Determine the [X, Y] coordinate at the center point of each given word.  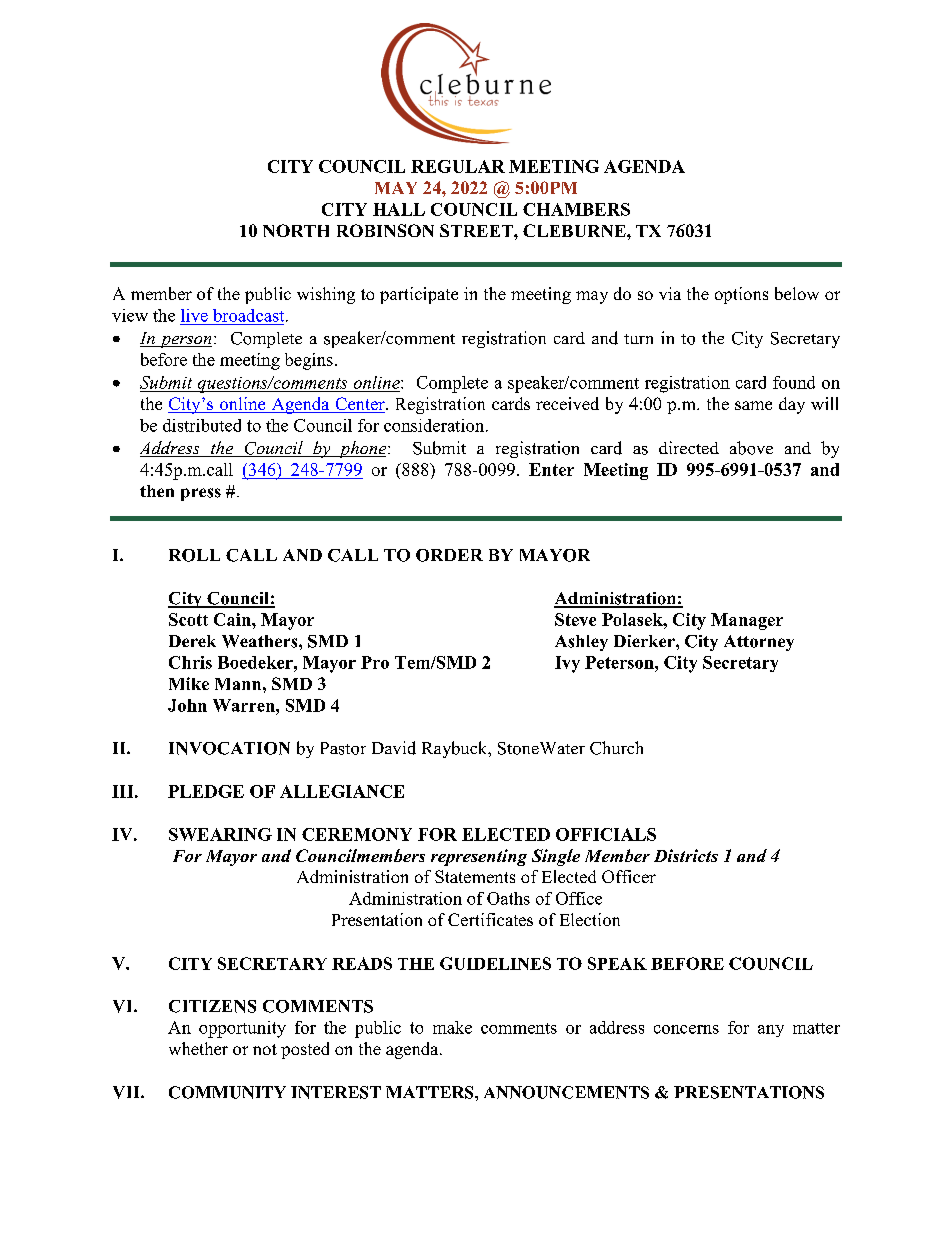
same [753, 405]
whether [198, 1048]
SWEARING [220, 834]
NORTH [296, 230]
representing [479, 857]
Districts [686, 855]
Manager [747, 621]
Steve [575, 619]
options [741, 295]
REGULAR [458, 166]
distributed [202, 425]
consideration [435, 425]
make [452, 1027]
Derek [192, 641]
